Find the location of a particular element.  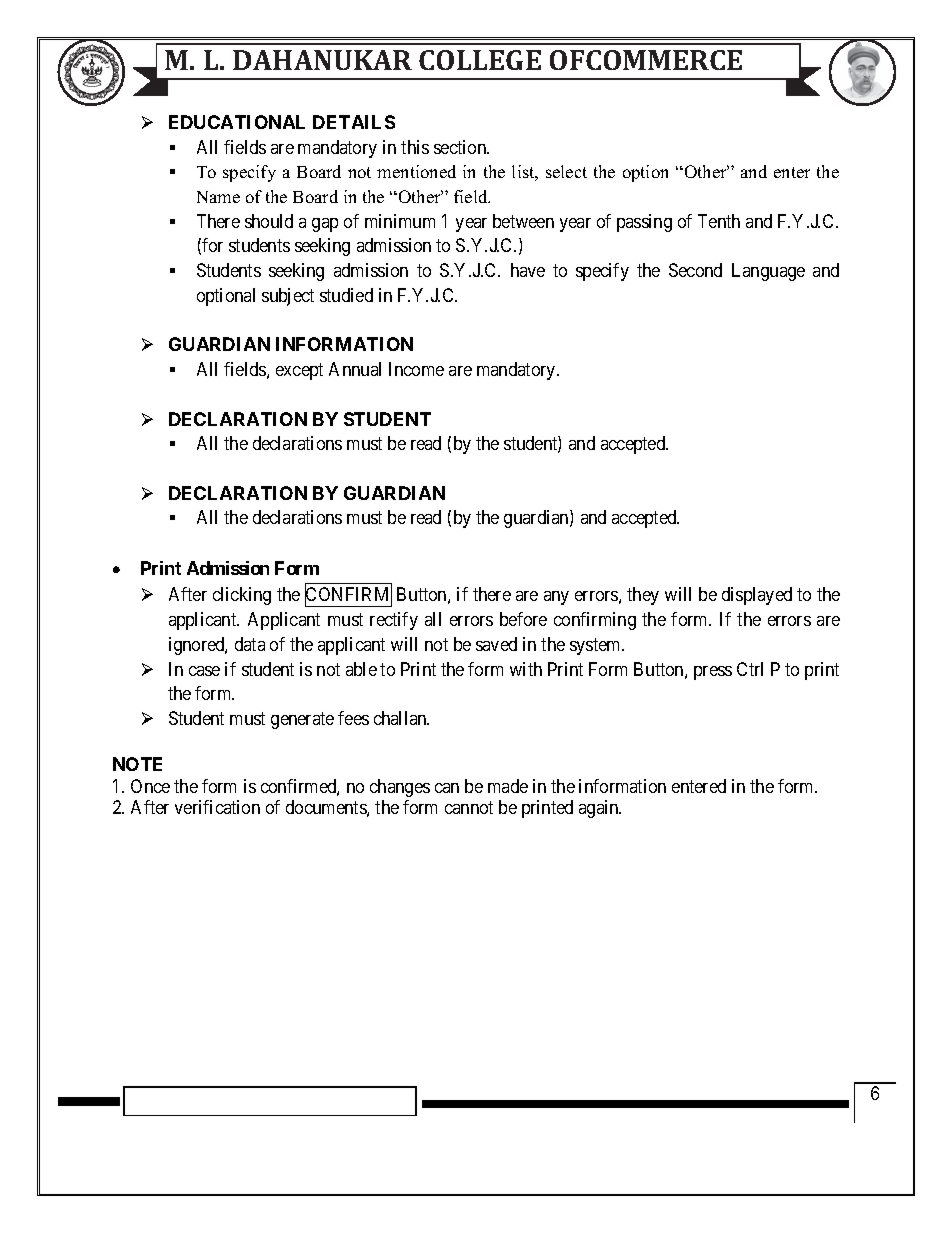

cannot is located at coordinates (469, 808).
